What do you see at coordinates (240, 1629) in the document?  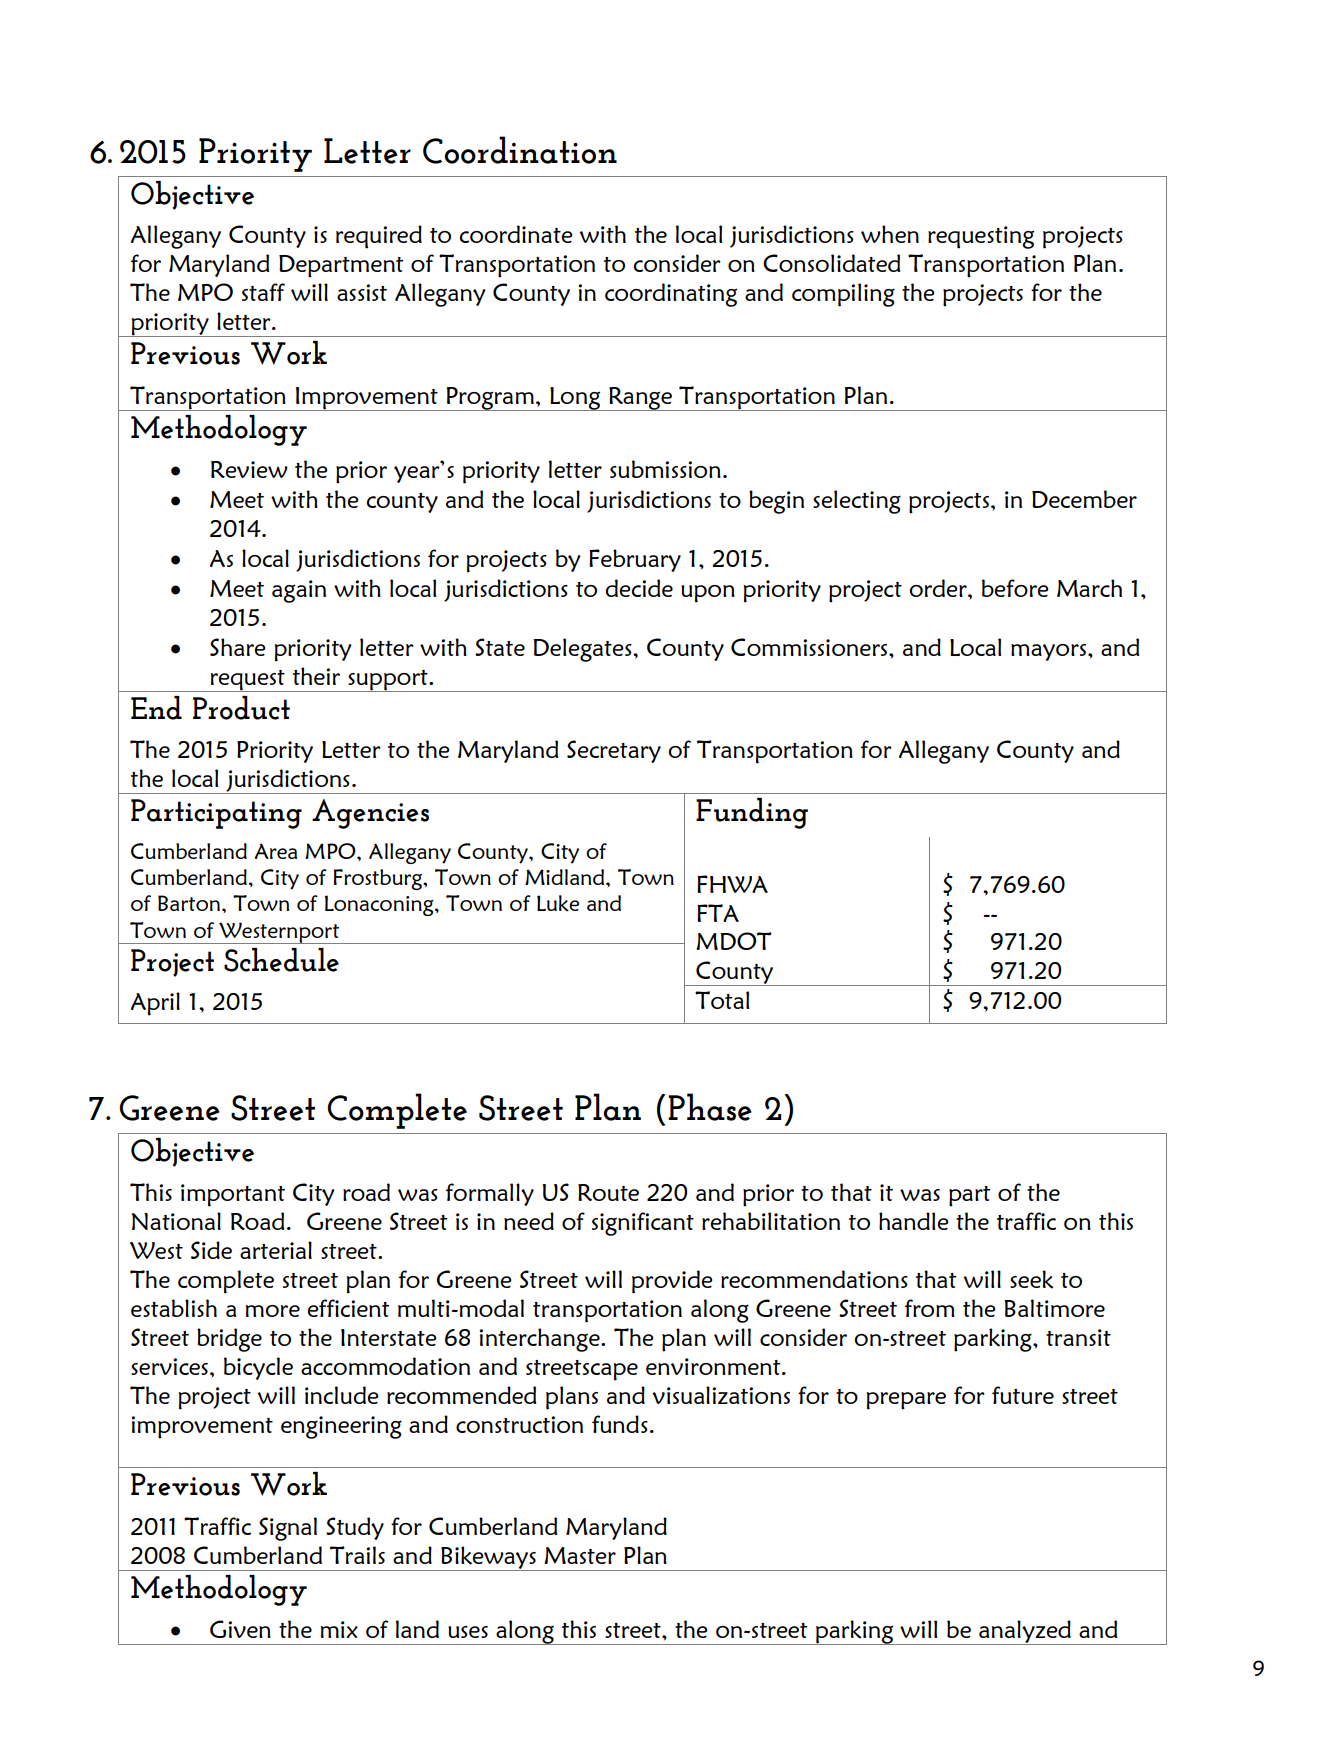 I see `Given` at bounding box center [240, 1629].
